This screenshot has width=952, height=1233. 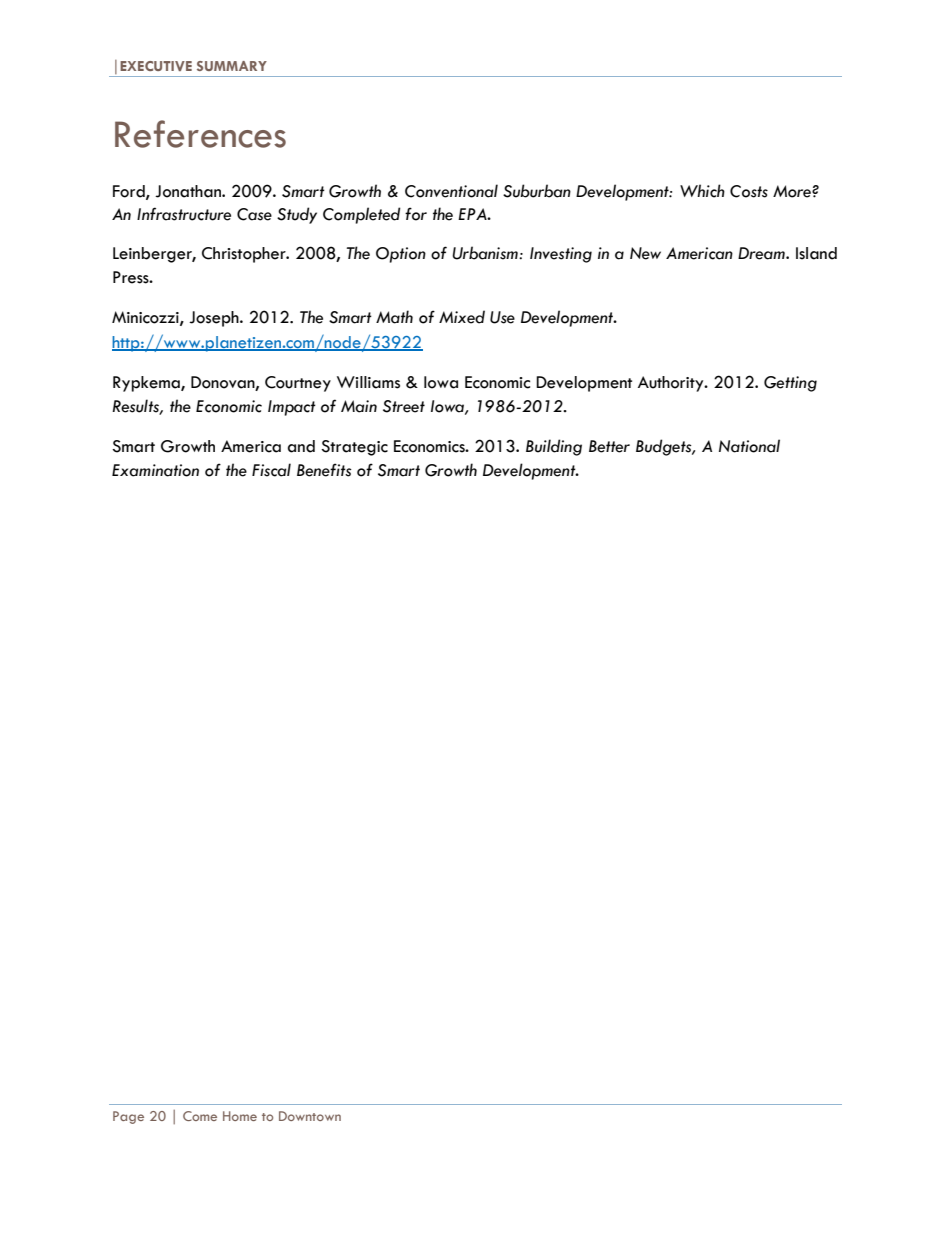 I want to click on Conventional, so click(x=451, y=191).
